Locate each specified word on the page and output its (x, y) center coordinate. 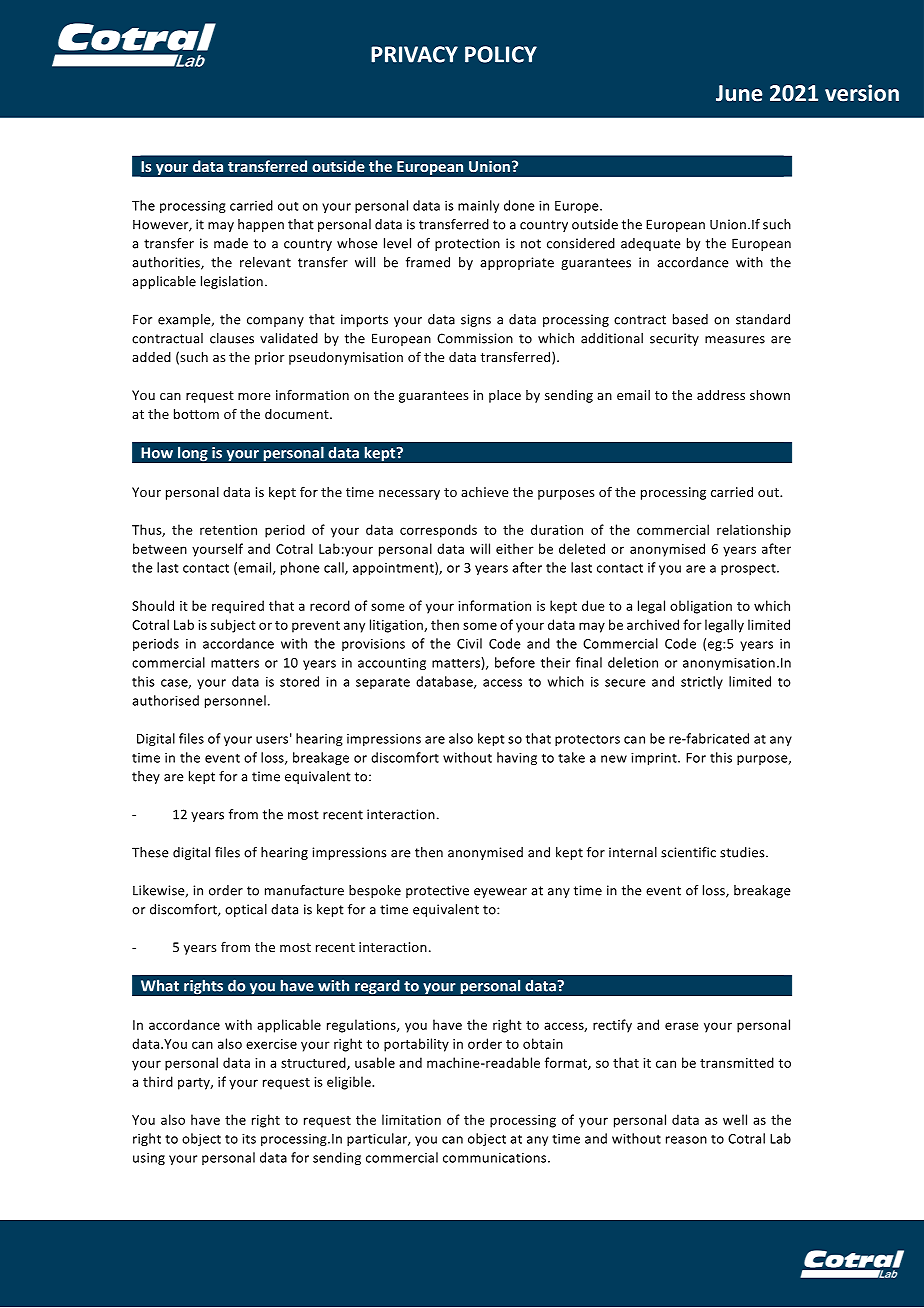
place (505, 396)
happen (261, 225)
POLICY (501, 54)
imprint (655, 759)
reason (686, 1140)
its (249, 1139)
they (146, 777)
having (517, 758)
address (721, 395)
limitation (411, 1119)
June (739, 93)
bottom (196, 414)
